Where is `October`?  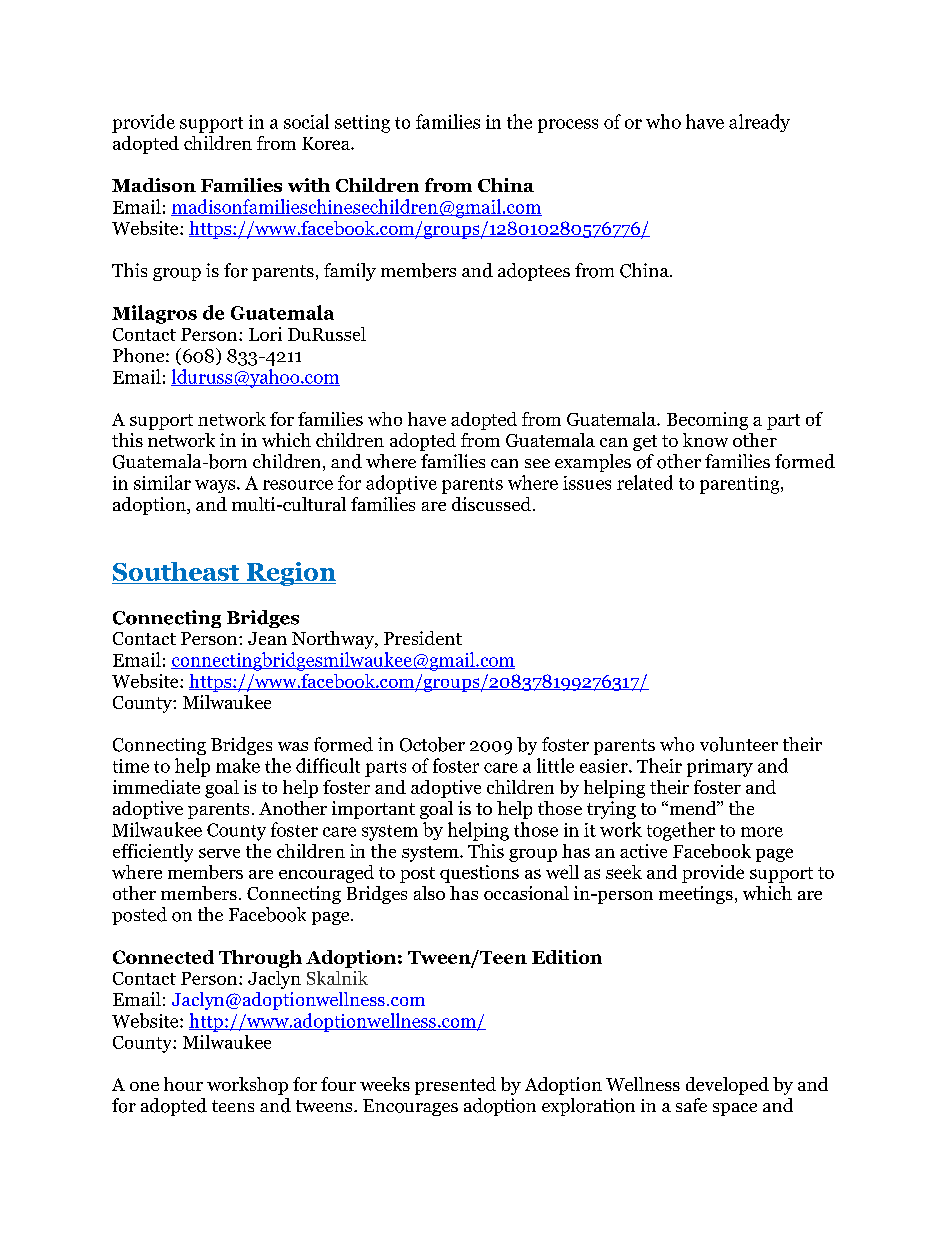 October is located at coordinates (432, 744).
